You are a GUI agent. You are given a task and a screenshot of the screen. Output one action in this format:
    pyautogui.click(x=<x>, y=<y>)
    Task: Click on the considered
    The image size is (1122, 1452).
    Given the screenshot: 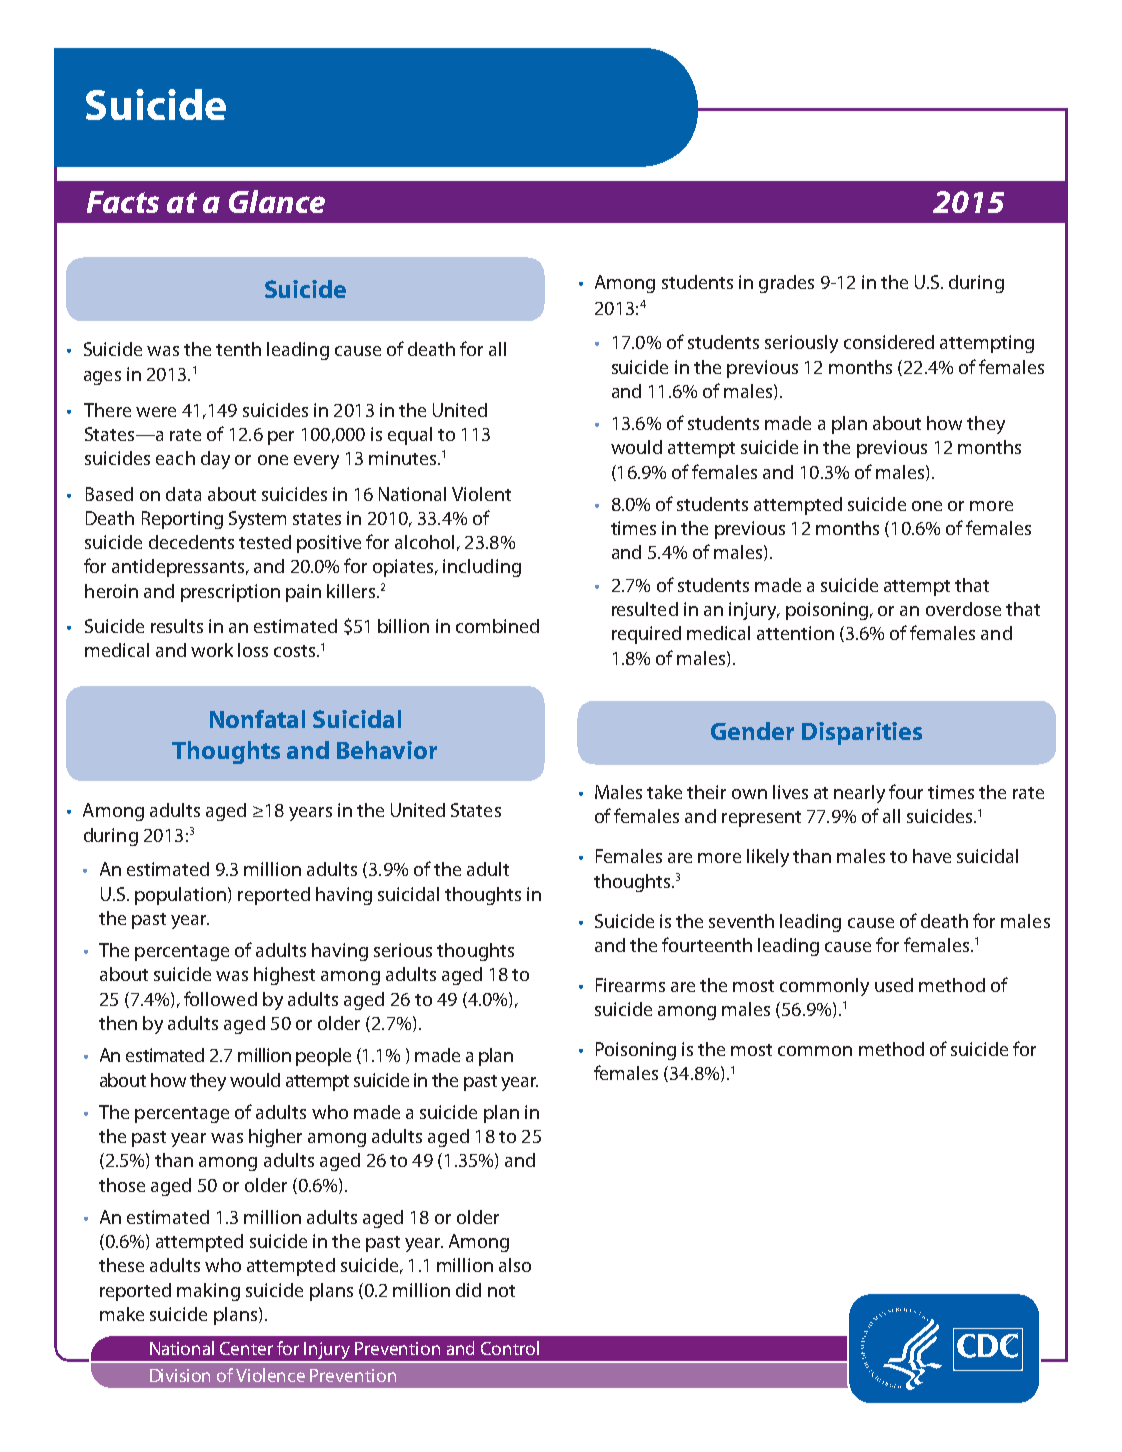 What is the action you would take?
    pyautogui.click(x=889, y=342)
